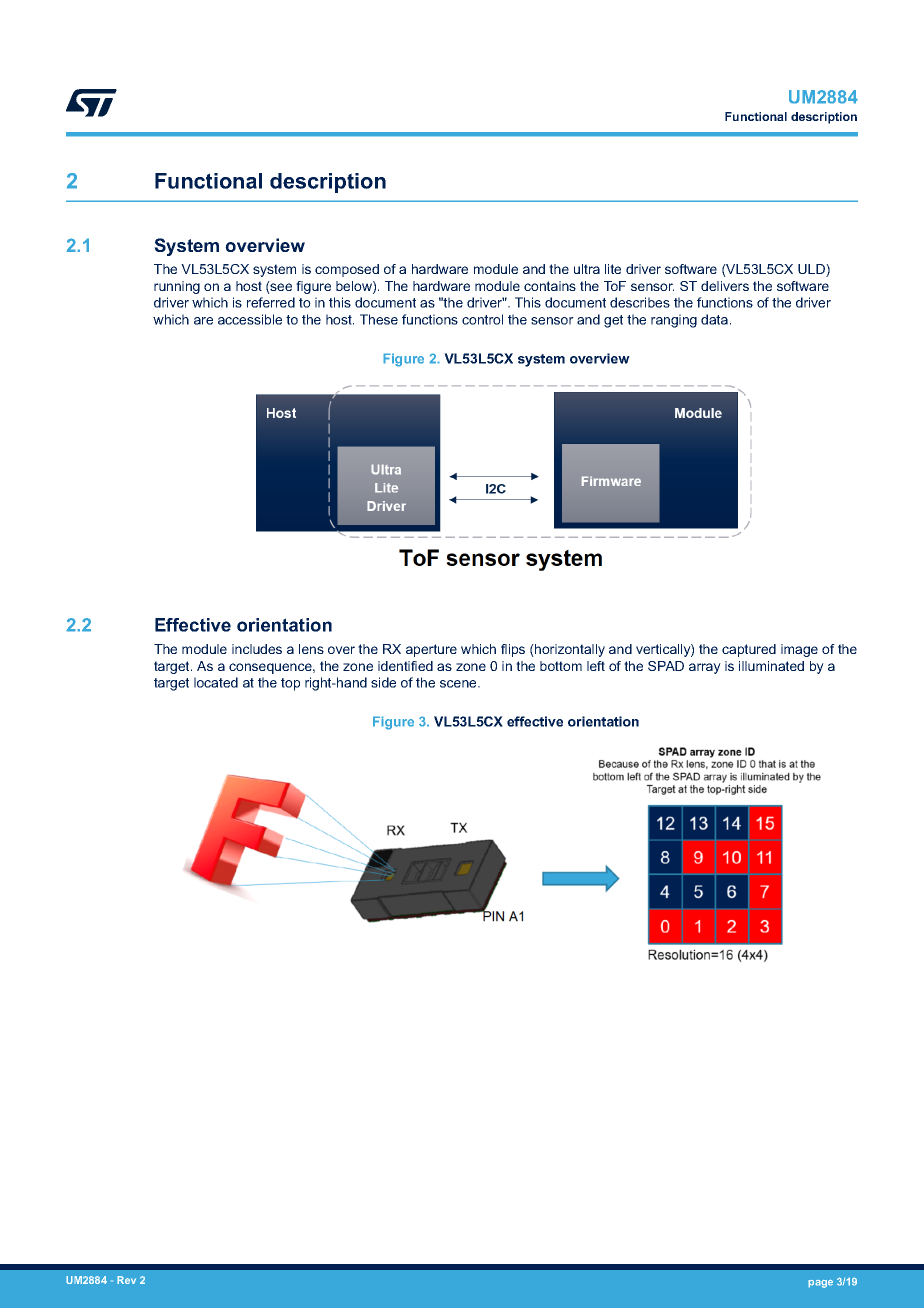 This screenshot has height=1308, width=924. What do you see at coordinates (126, 1280) in the screenshot?
I see `Rev` at bounding box center [126, 1280].
